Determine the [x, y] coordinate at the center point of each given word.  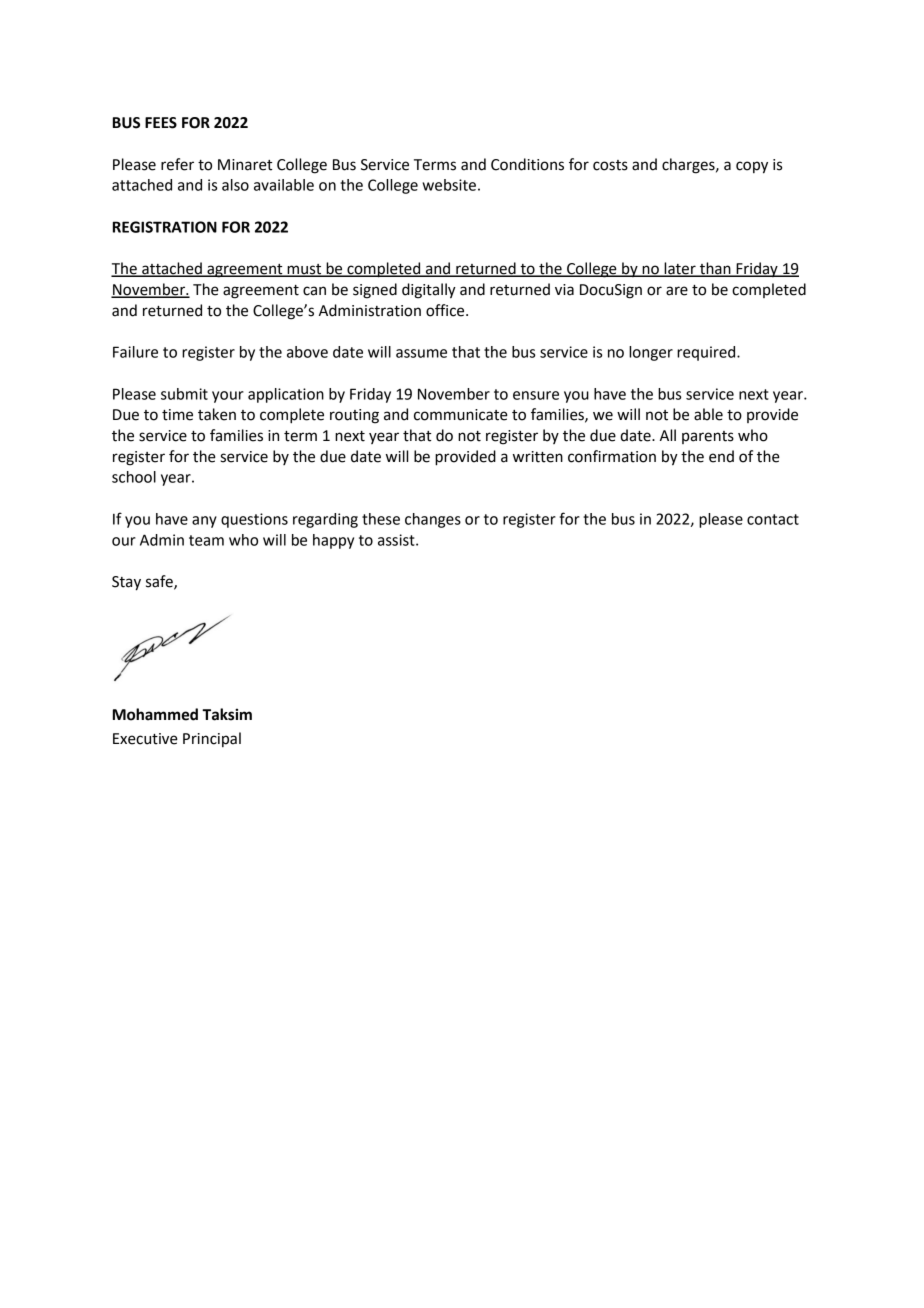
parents [708, 437]
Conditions [527, 164]
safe [160, 582]
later [680, 269]
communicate [461, 415]
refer [177, 164]
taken [217, 414]
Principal [212, 739]
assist [397, 540]
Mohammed [155, 714]
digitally [429, 291]
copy [752, 167]
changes [433, 520]
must [304, 270]
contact [773, 519]
